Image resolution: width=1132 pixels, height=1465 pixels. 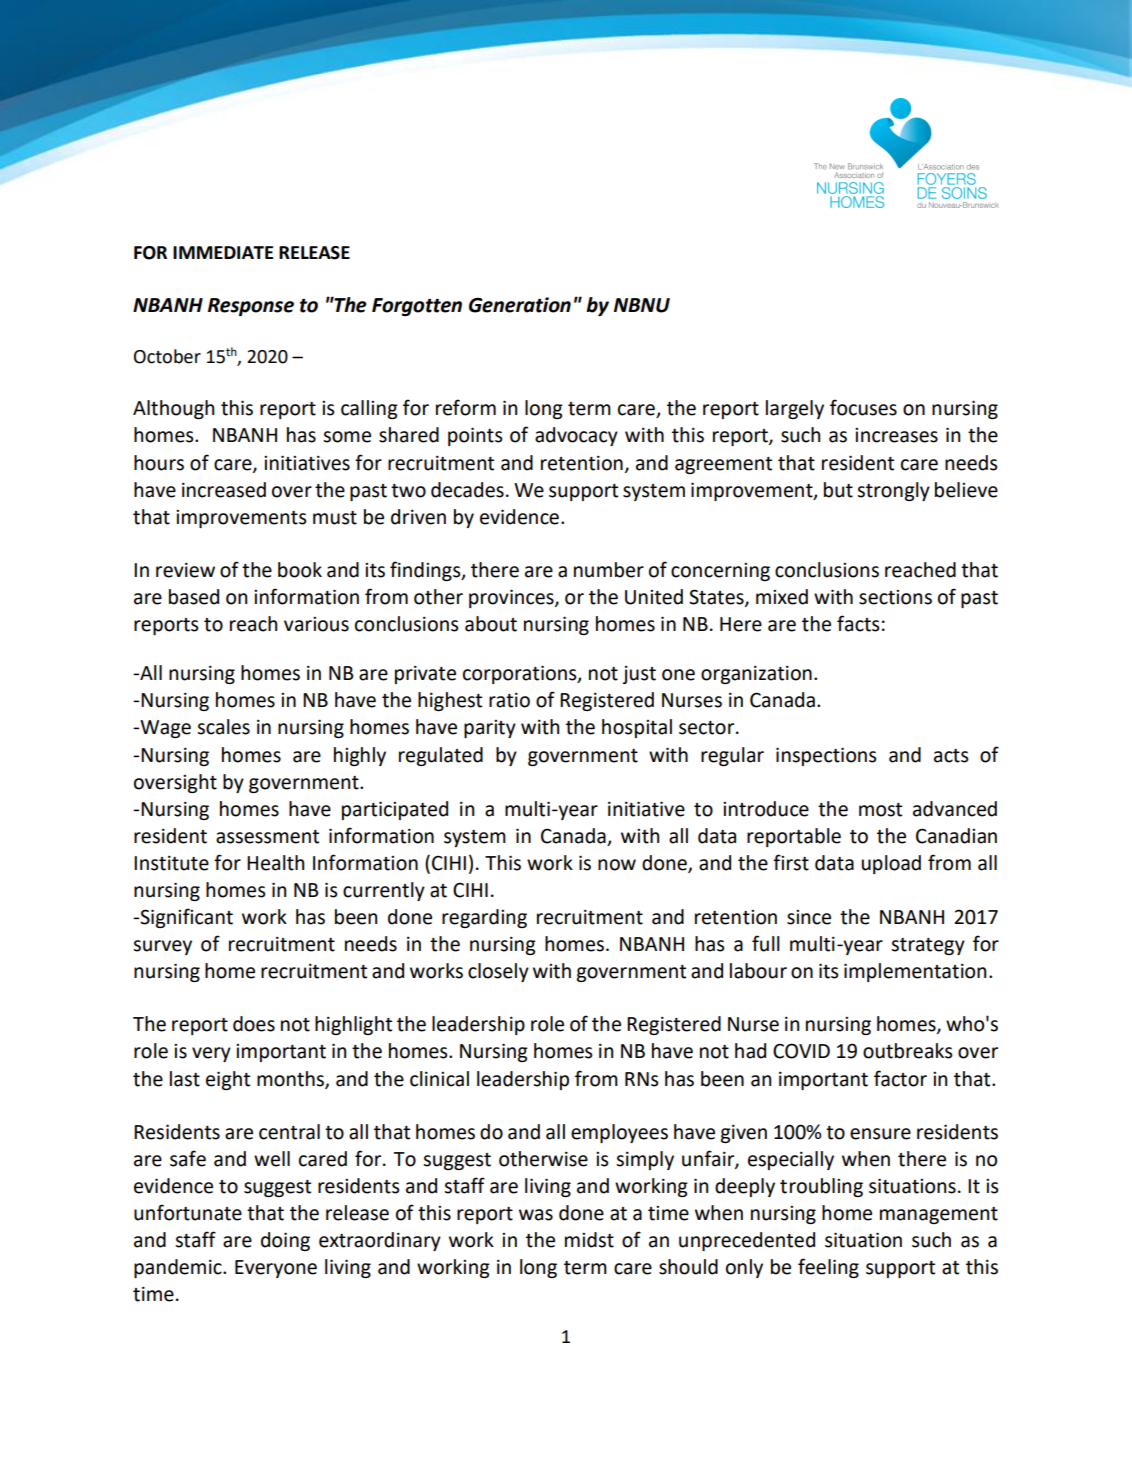 I want to click on midst, so click(x=589, y=1240).
